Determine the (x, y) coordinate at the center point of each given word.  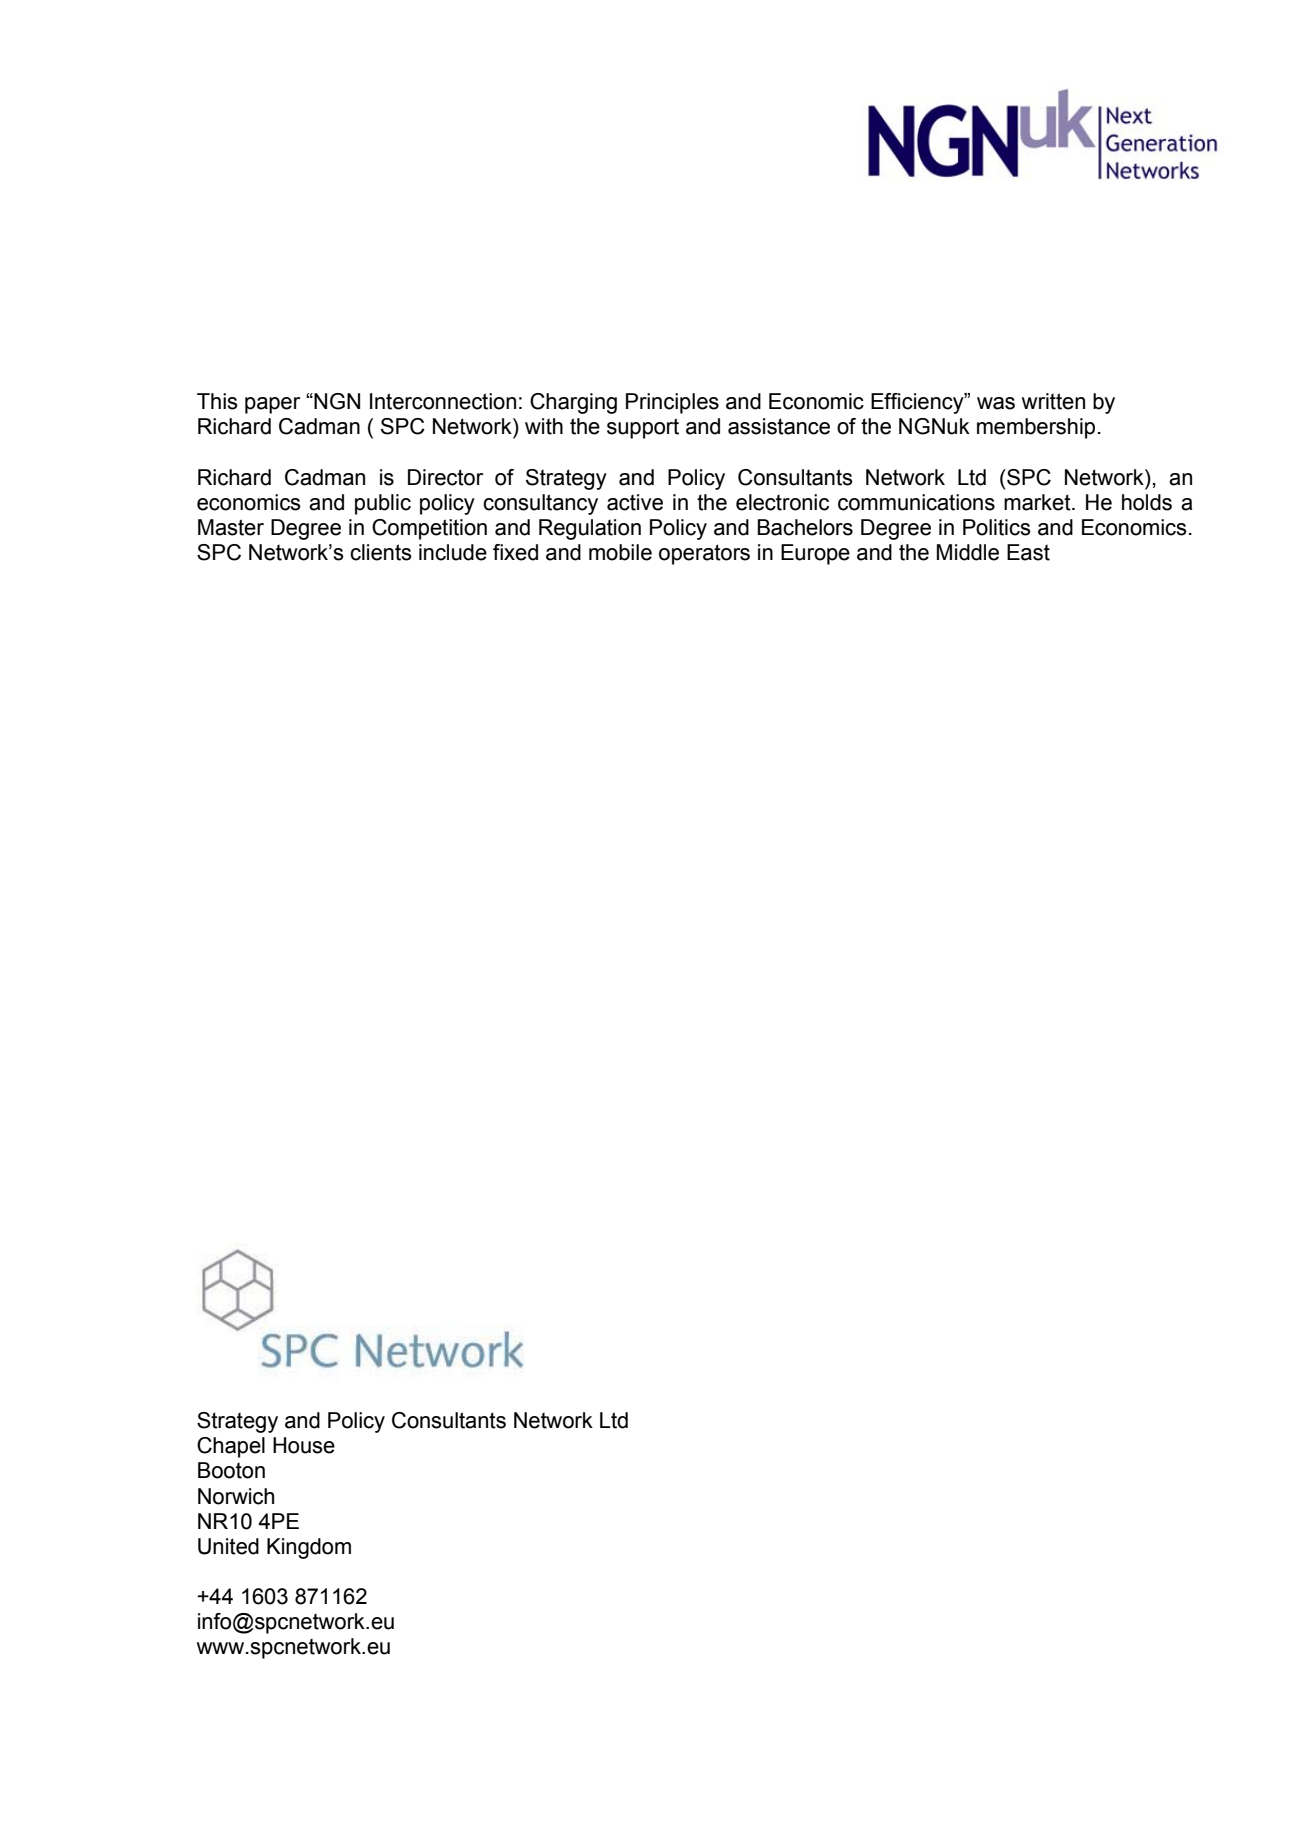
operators (704, 554)
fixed (515, 552)
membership (1036, 428)
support (643, 428)
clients (381, 552)
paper (272, 405)
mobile (620, 552)
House (304, 1445)
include (453, 552)
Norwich (236, 1496)
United (228, 1546)
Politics (997, 527)
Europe (815, 554)
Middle (968, 552)
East (1028, 552)
